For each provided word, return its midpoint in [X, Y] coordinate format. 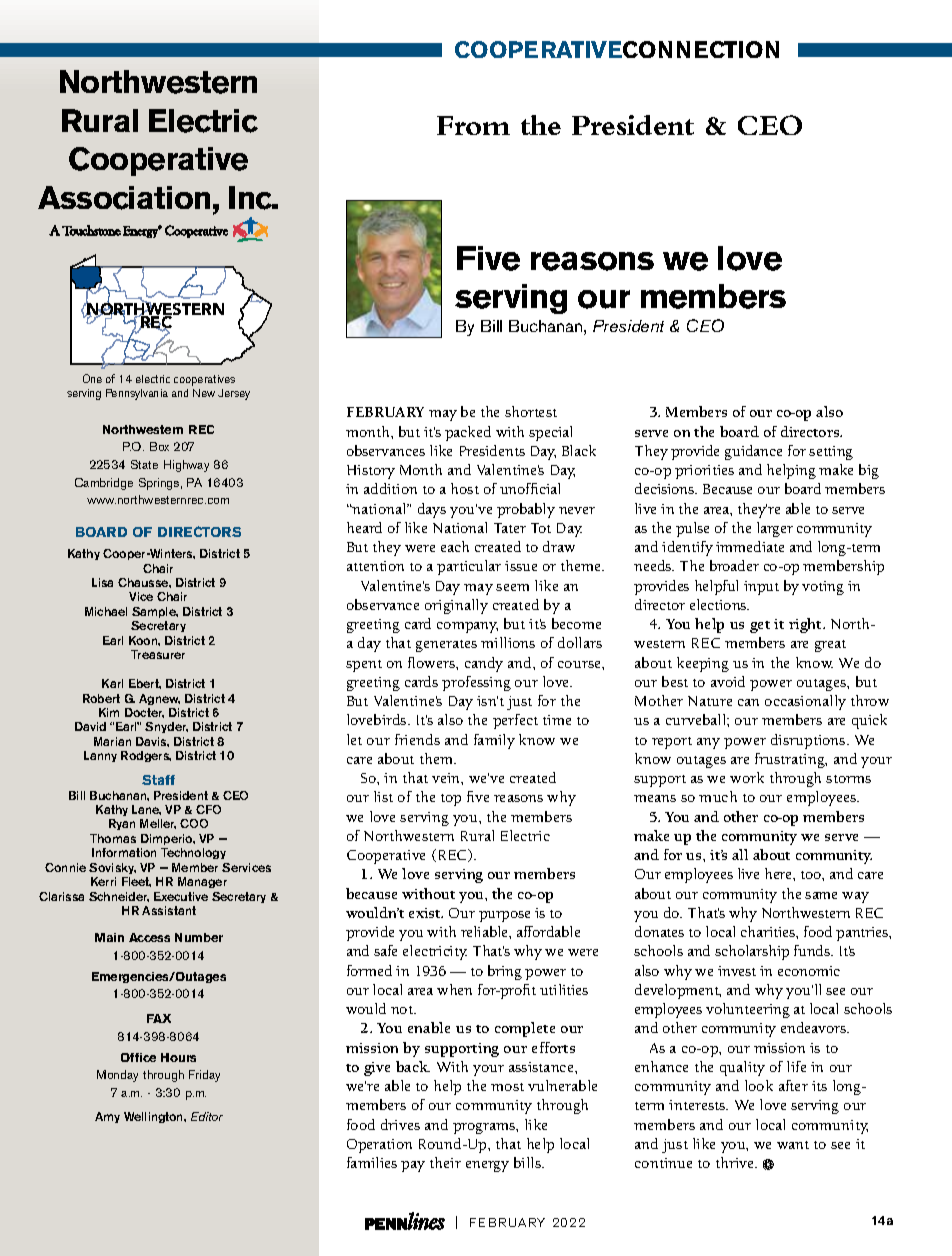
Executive [181, 896]
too [812, 875]
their [445, 1162]
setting [831, 453]
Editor [207, 1116]
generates [446, 646]
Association [124, 198]
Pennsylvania [137, 394]
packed [468, 433]
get [760, 627]
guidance [753, 452]
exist [426, 913]
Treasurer [158, 654]
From [473, 125]
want [793, 1145]
